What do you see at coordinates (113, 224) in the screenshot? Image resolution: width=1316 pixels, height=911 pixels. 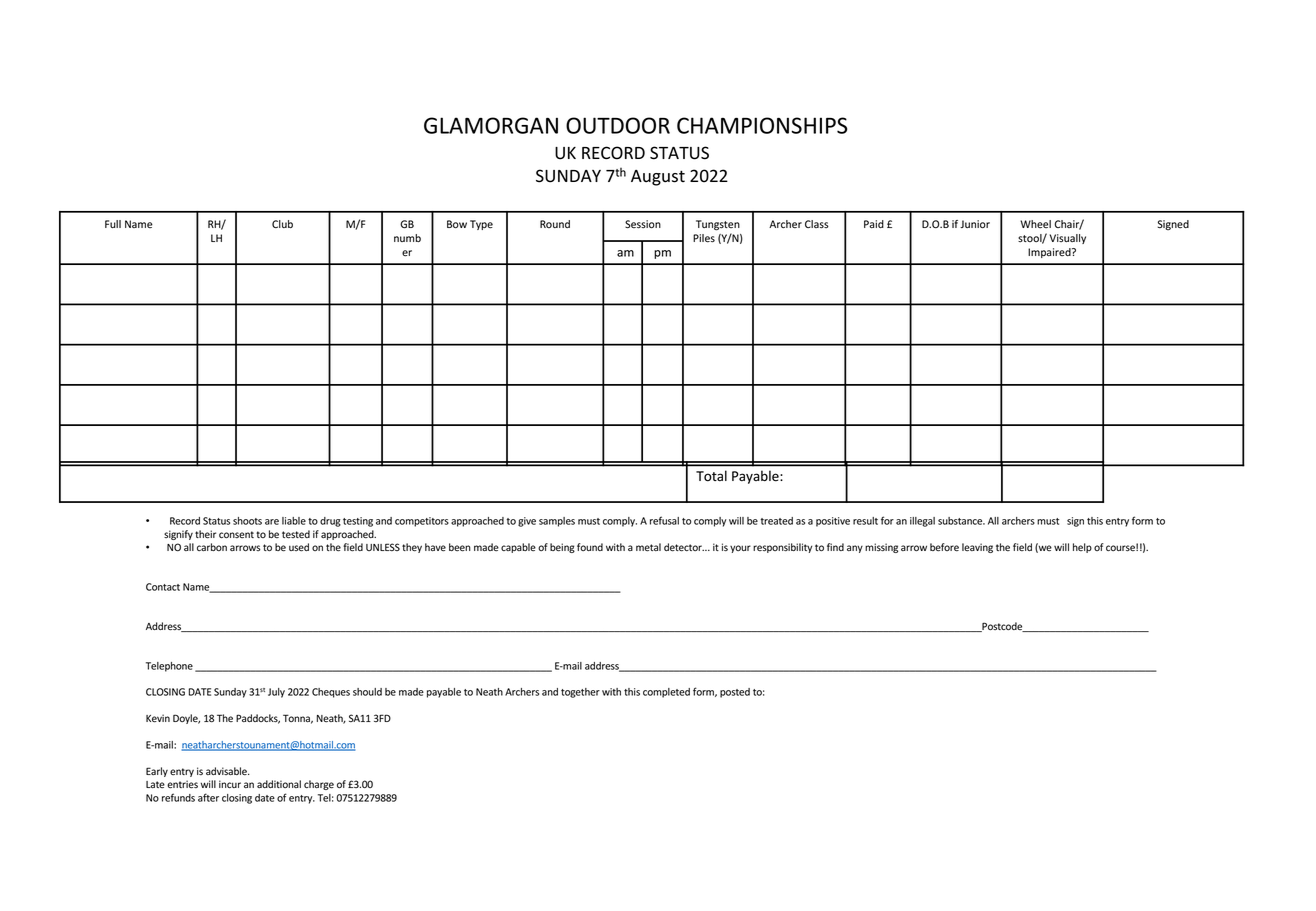 I see `Full` at bounding box center [113, 224].
